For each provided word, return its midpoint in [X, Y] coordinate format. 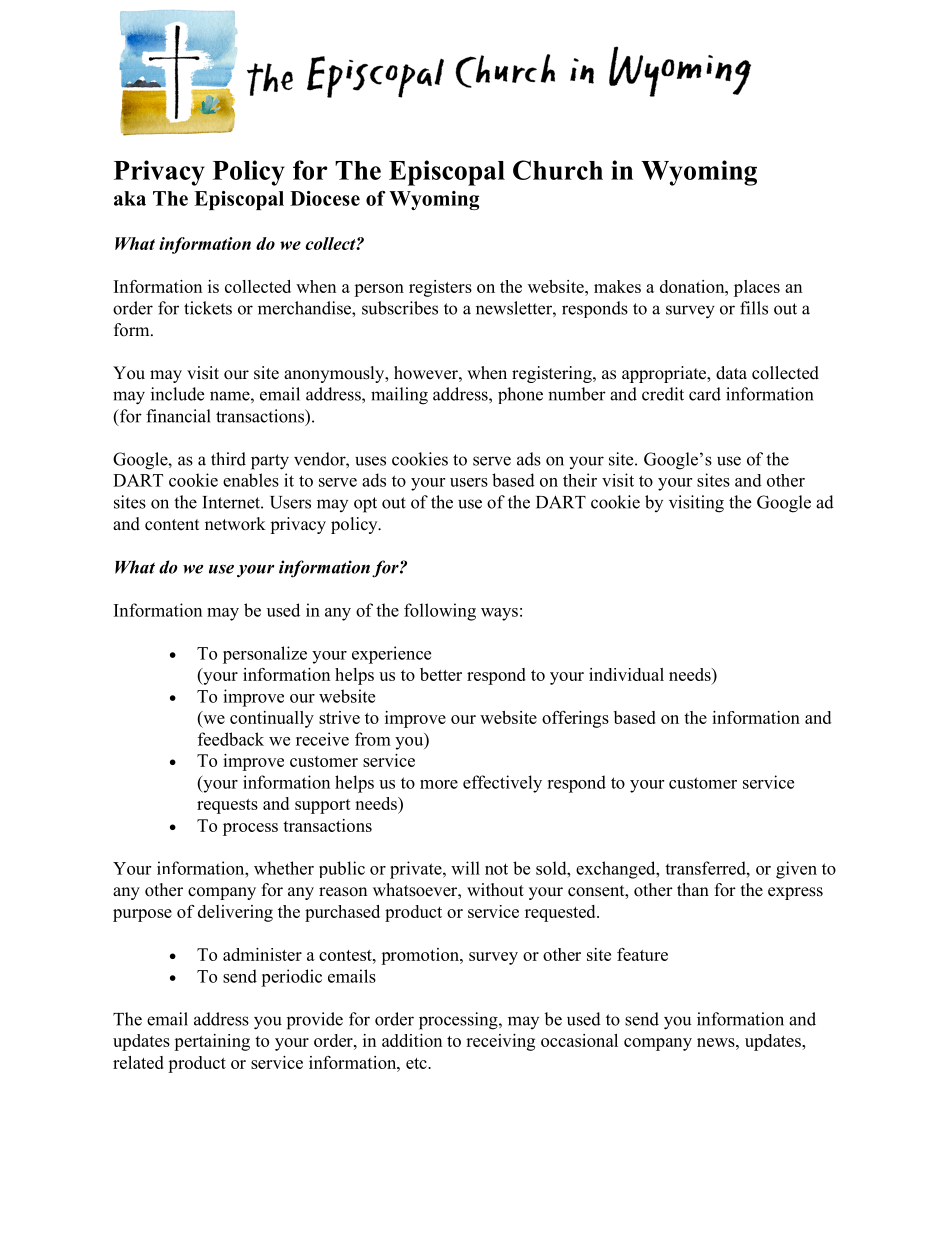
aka [130, 198]
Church [558, 170]
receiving [500, 1042]
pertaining [212, 1042]
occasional [579, 1040]
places [757, 288]
